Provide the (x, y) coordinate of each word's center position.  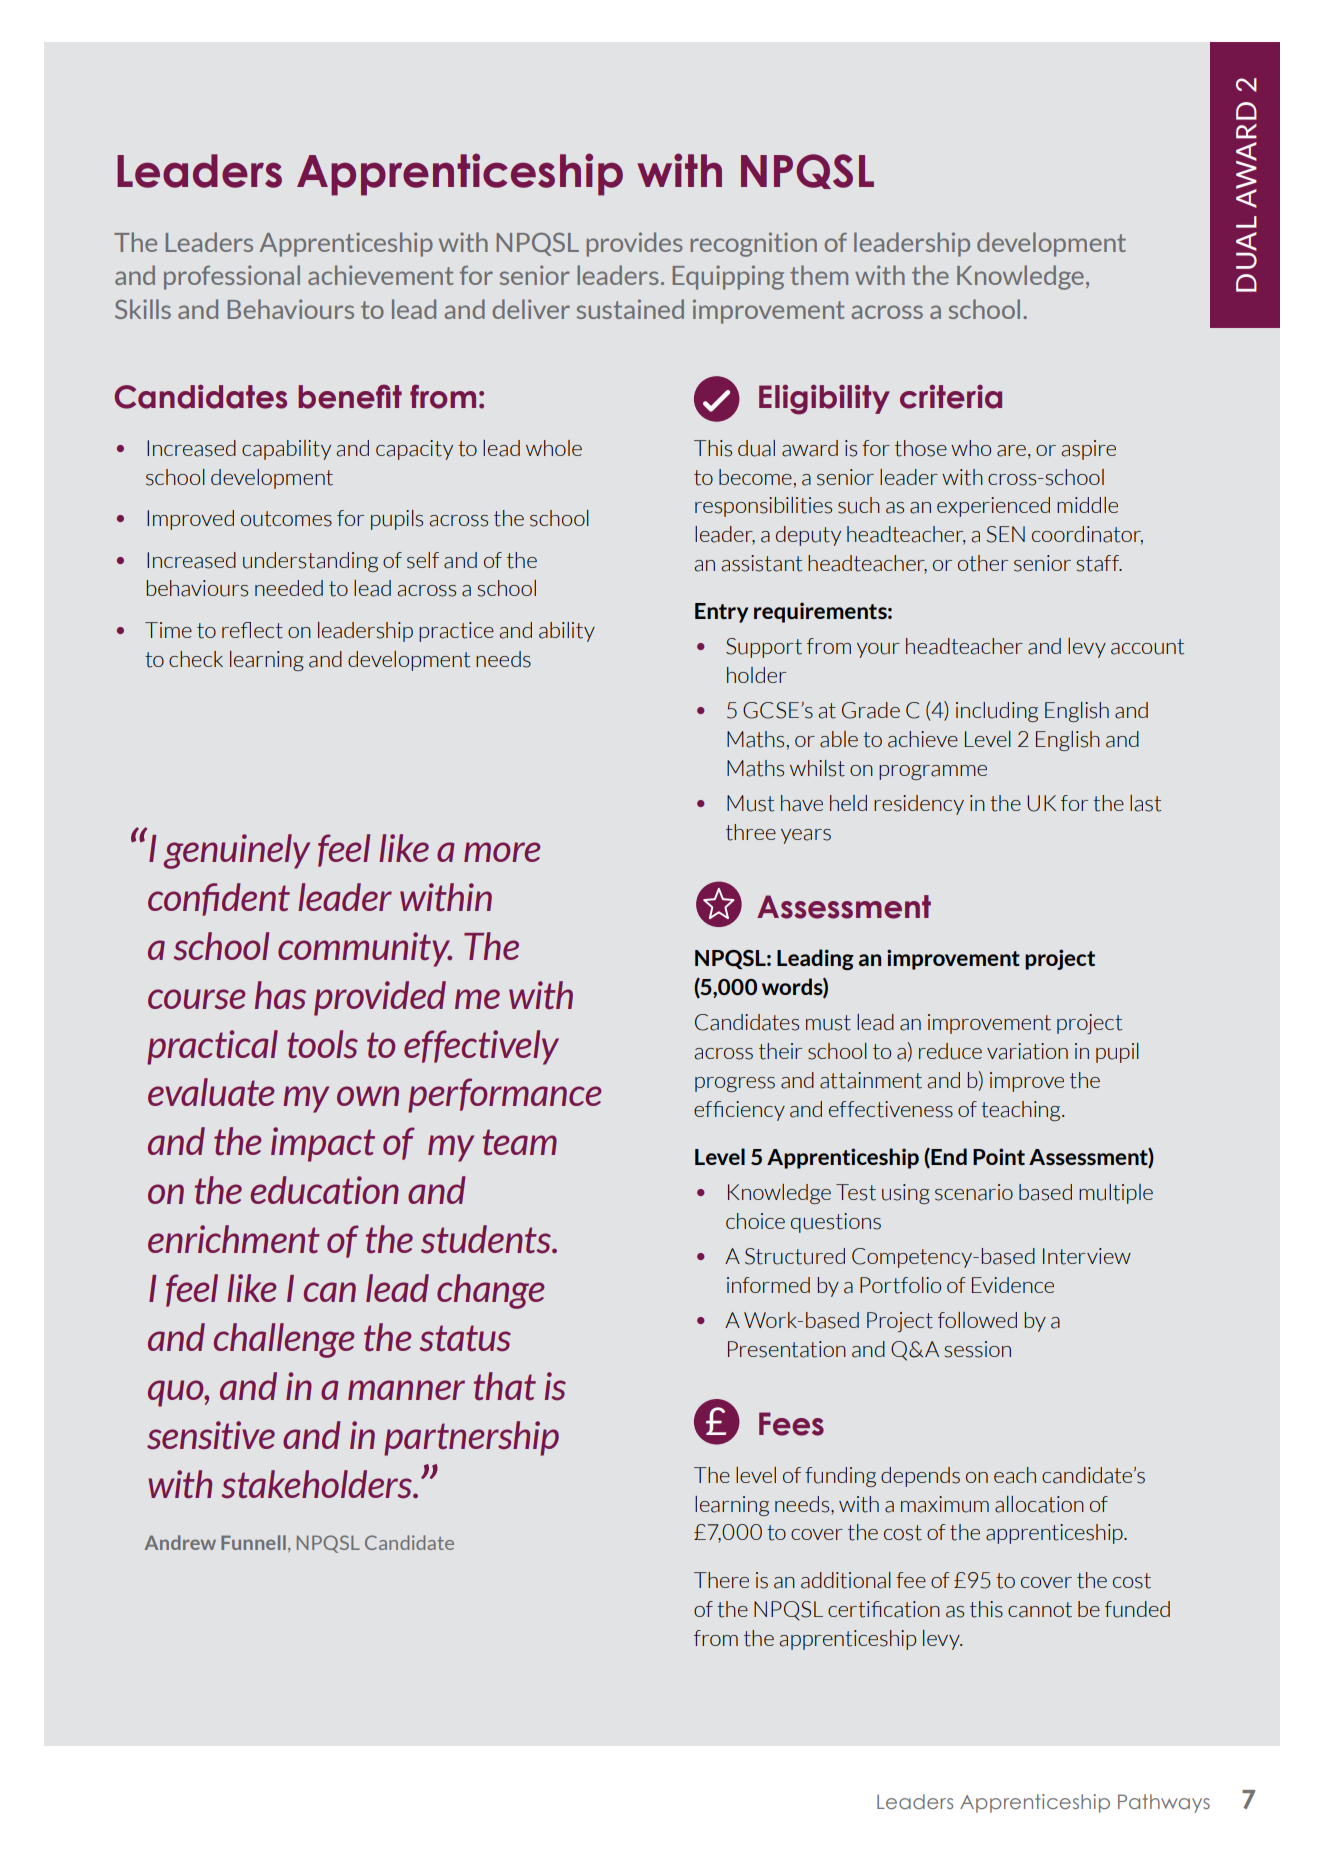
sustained (630, 309)
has (280, 995)
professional (232, 277)
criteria (951, 396)
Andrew (180, 1542)
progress (735, 1084)
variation (1027, 1051)
